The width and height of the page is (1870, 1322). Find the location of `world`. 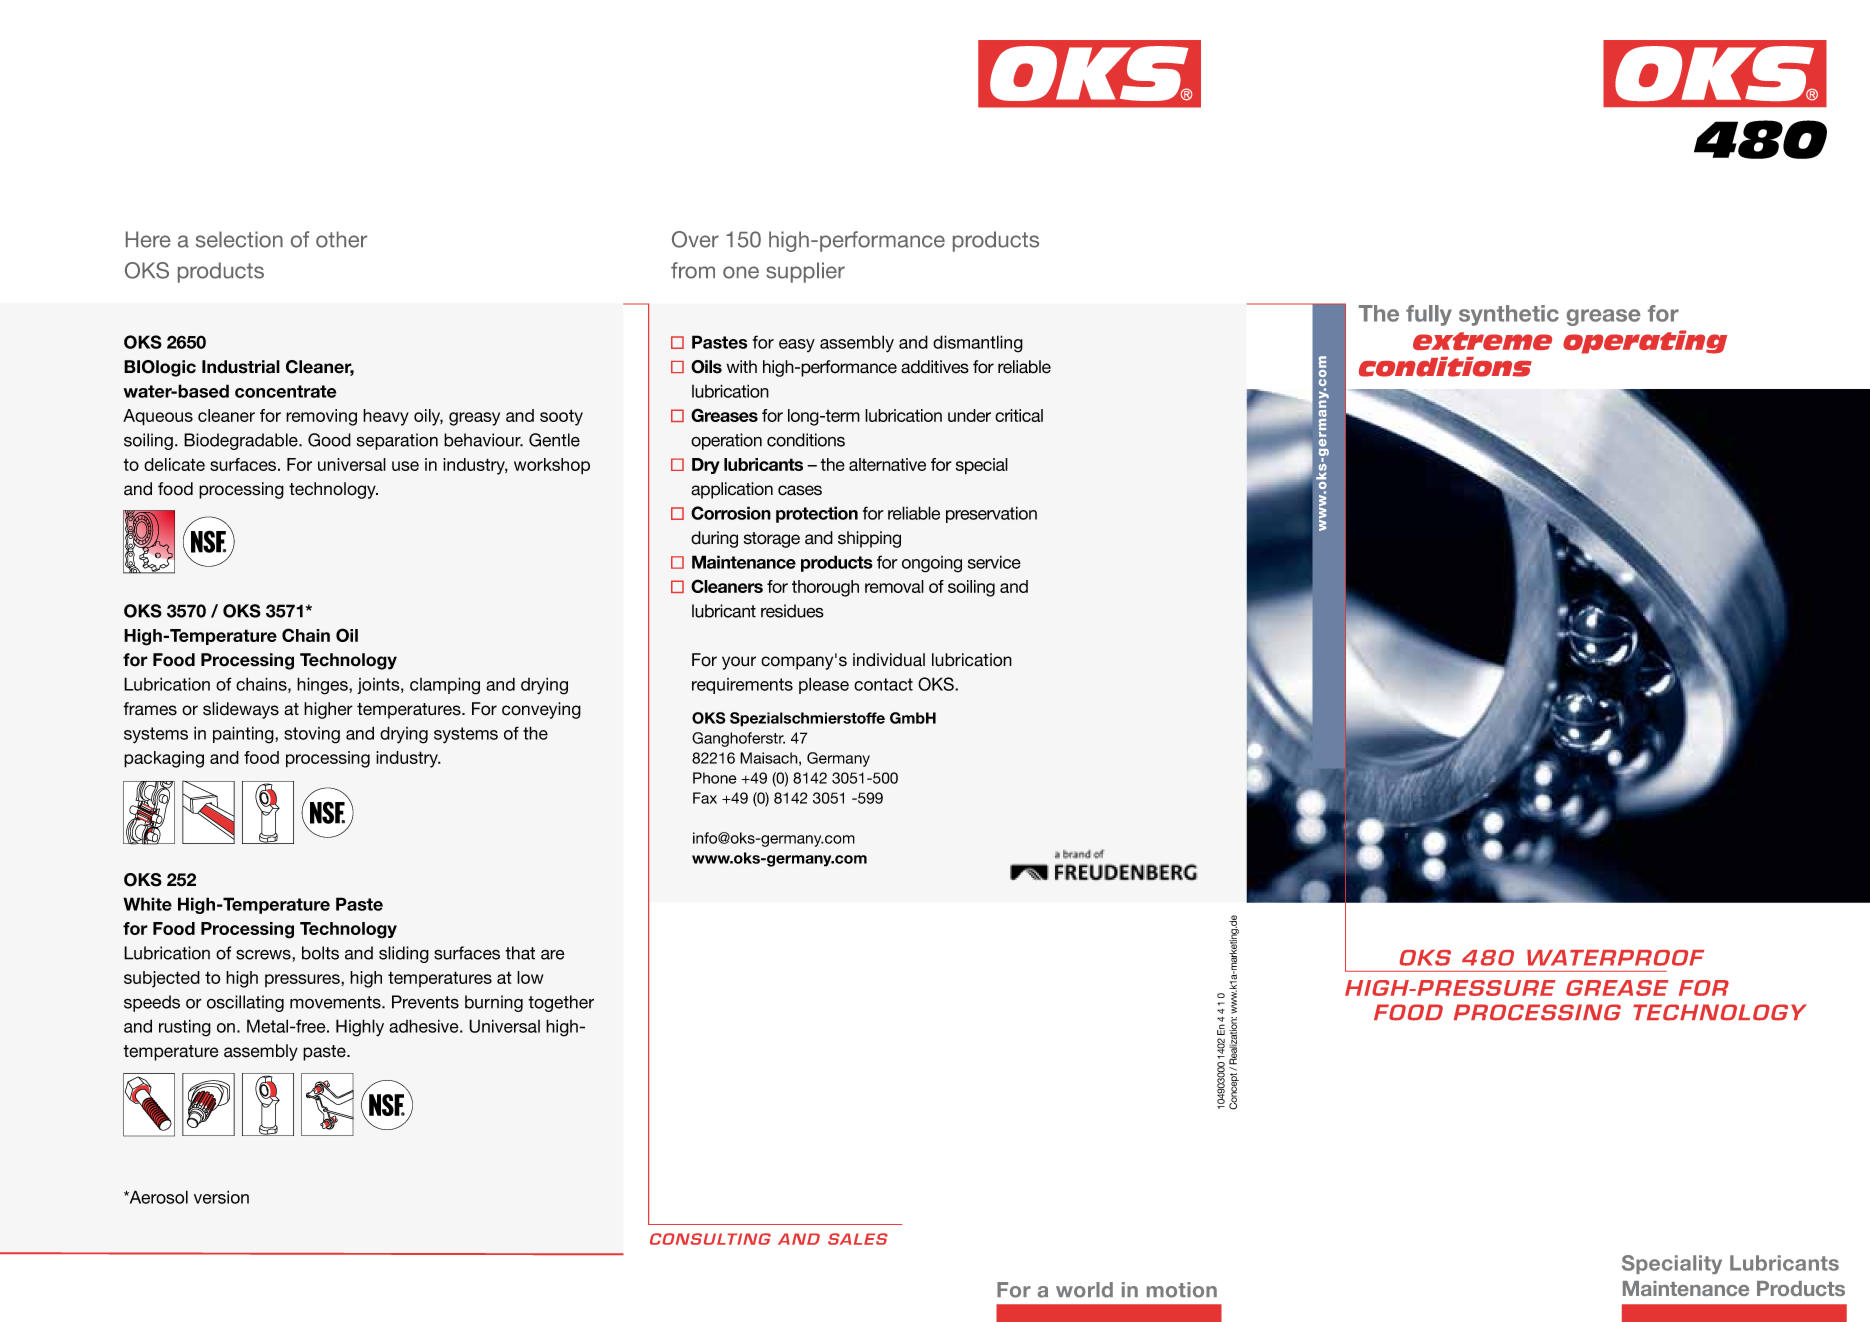

world is located at coordinates (1084, 1290).
